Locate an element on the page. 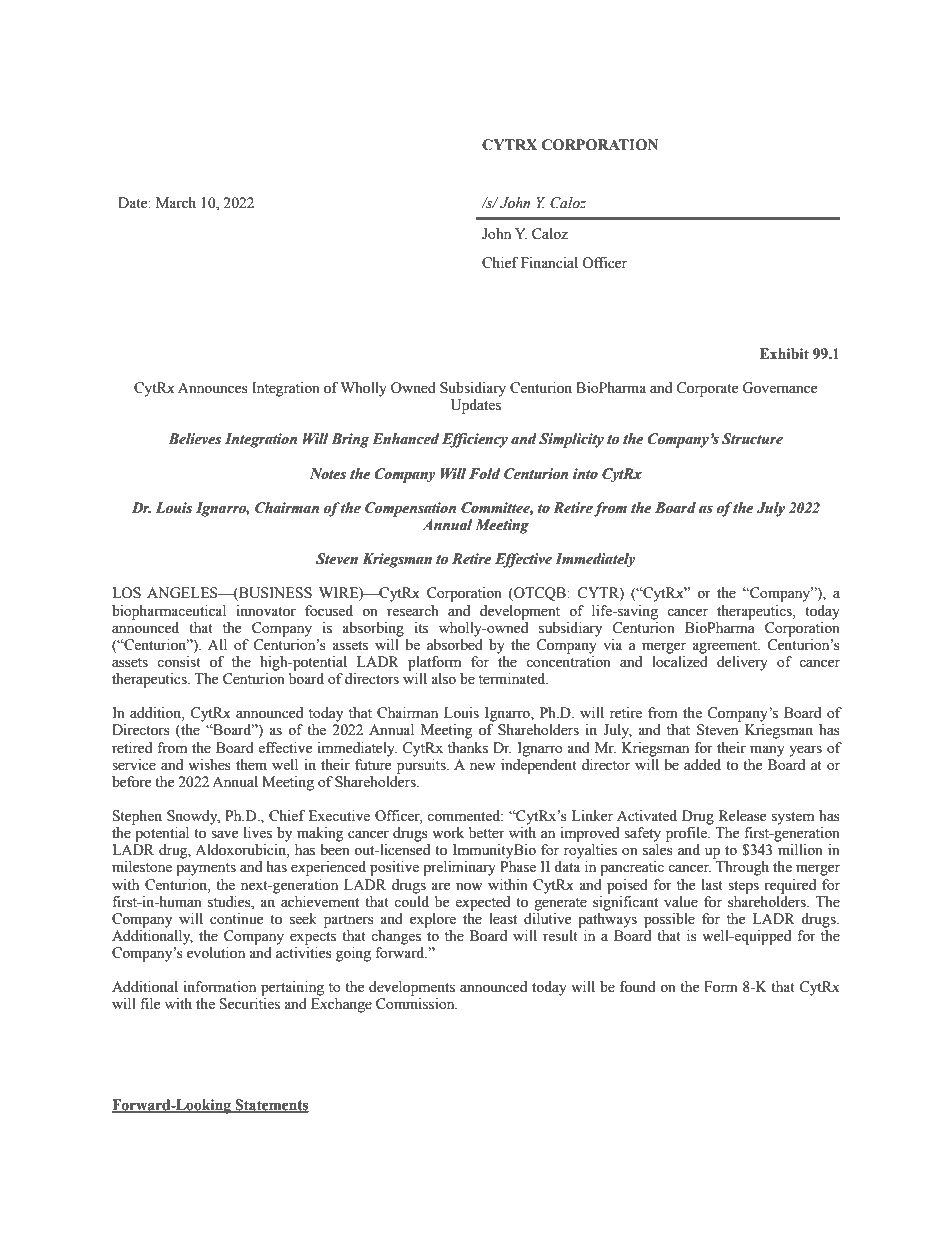  Commission is located at coordinates (416, 1004).
